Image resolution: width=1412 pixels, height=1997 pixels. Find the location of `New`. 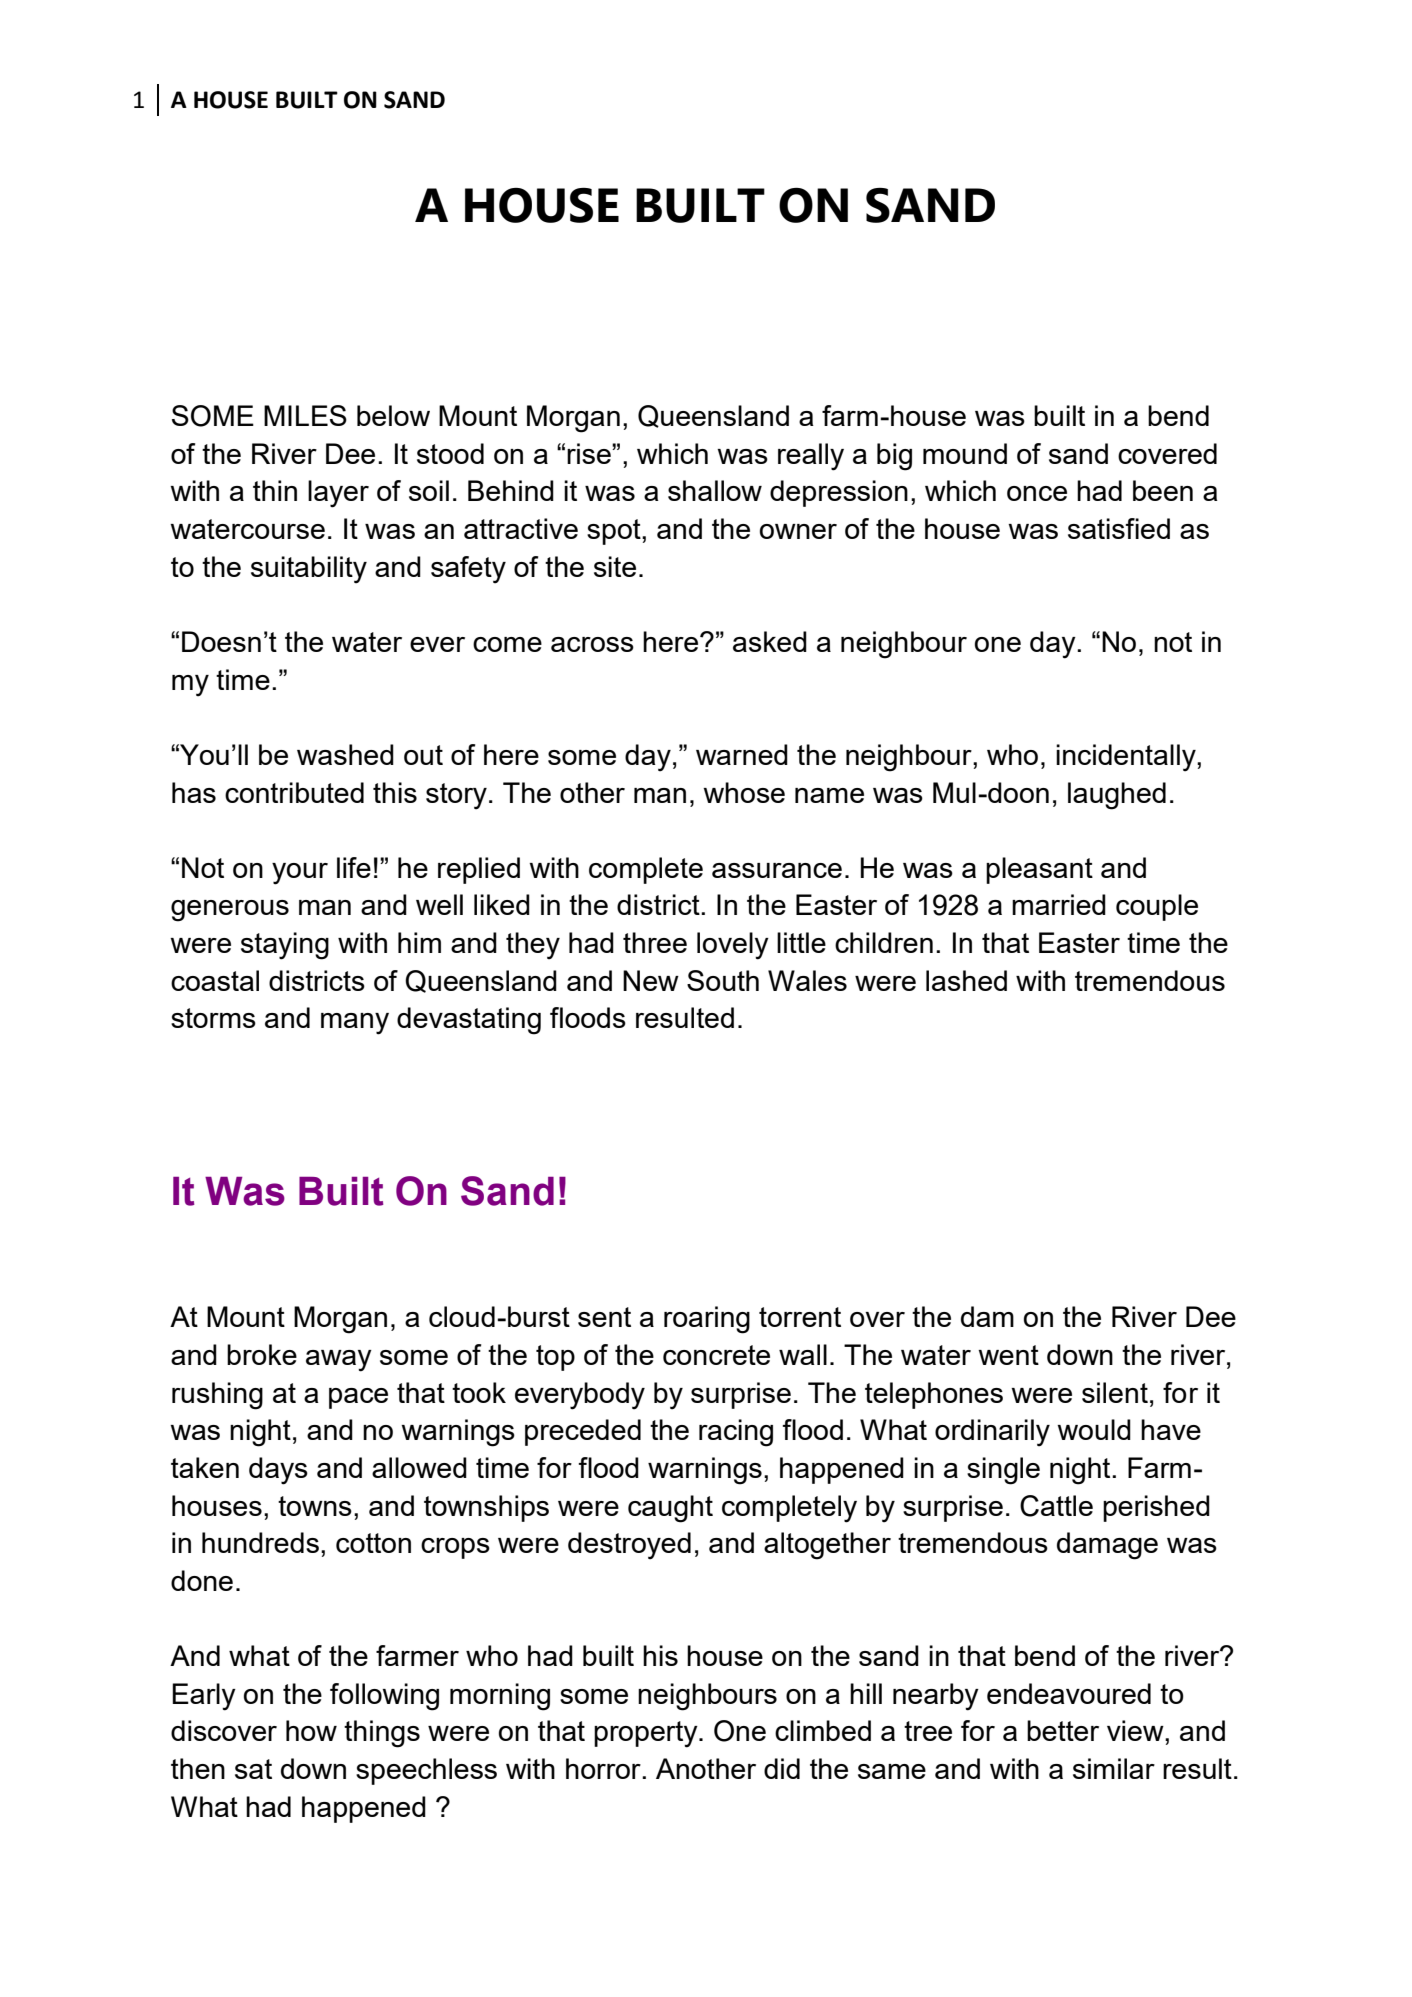

New is located at coordinates (651, 980).
